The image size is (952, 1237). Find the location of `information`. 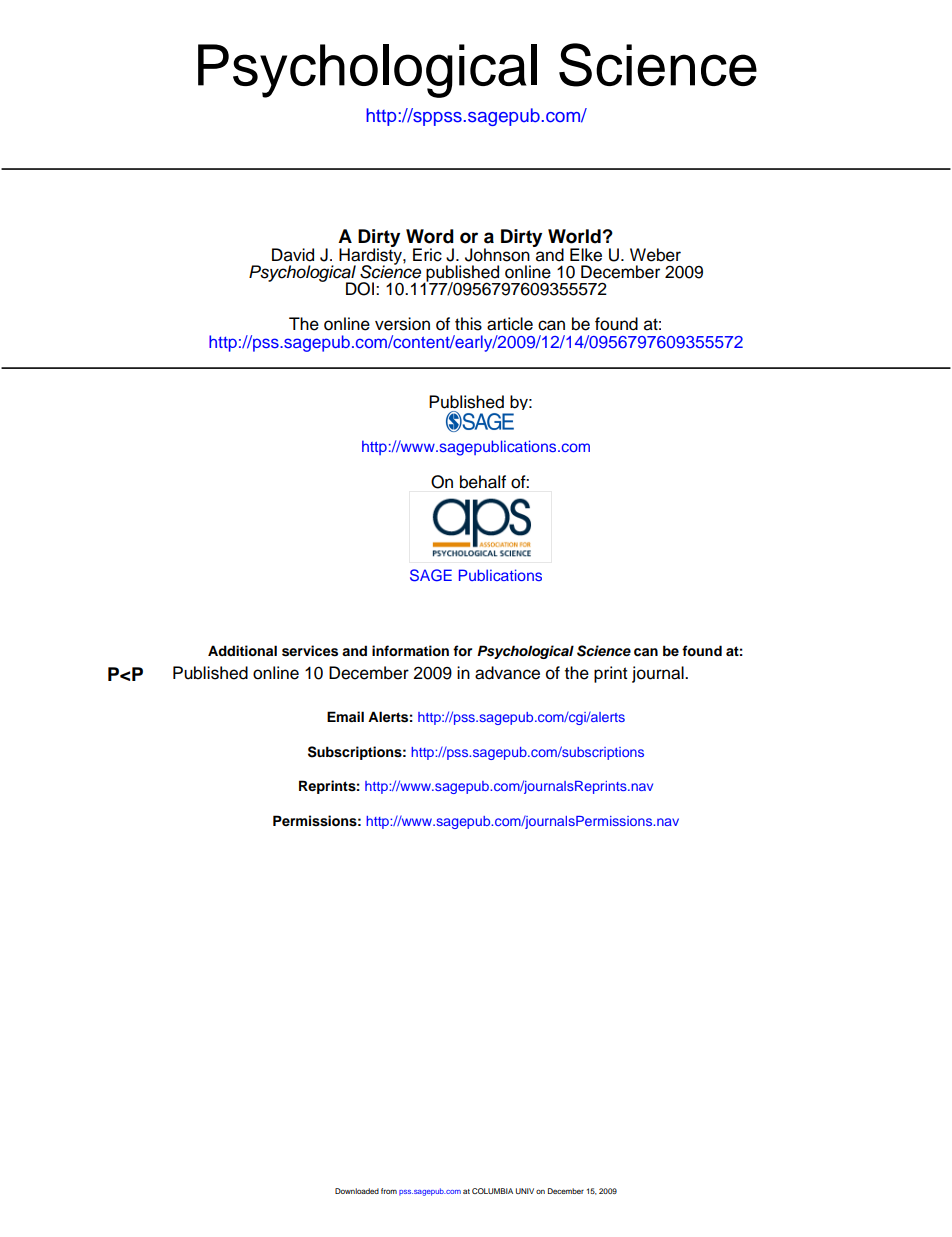

information is located at coordinates (410, 651).
